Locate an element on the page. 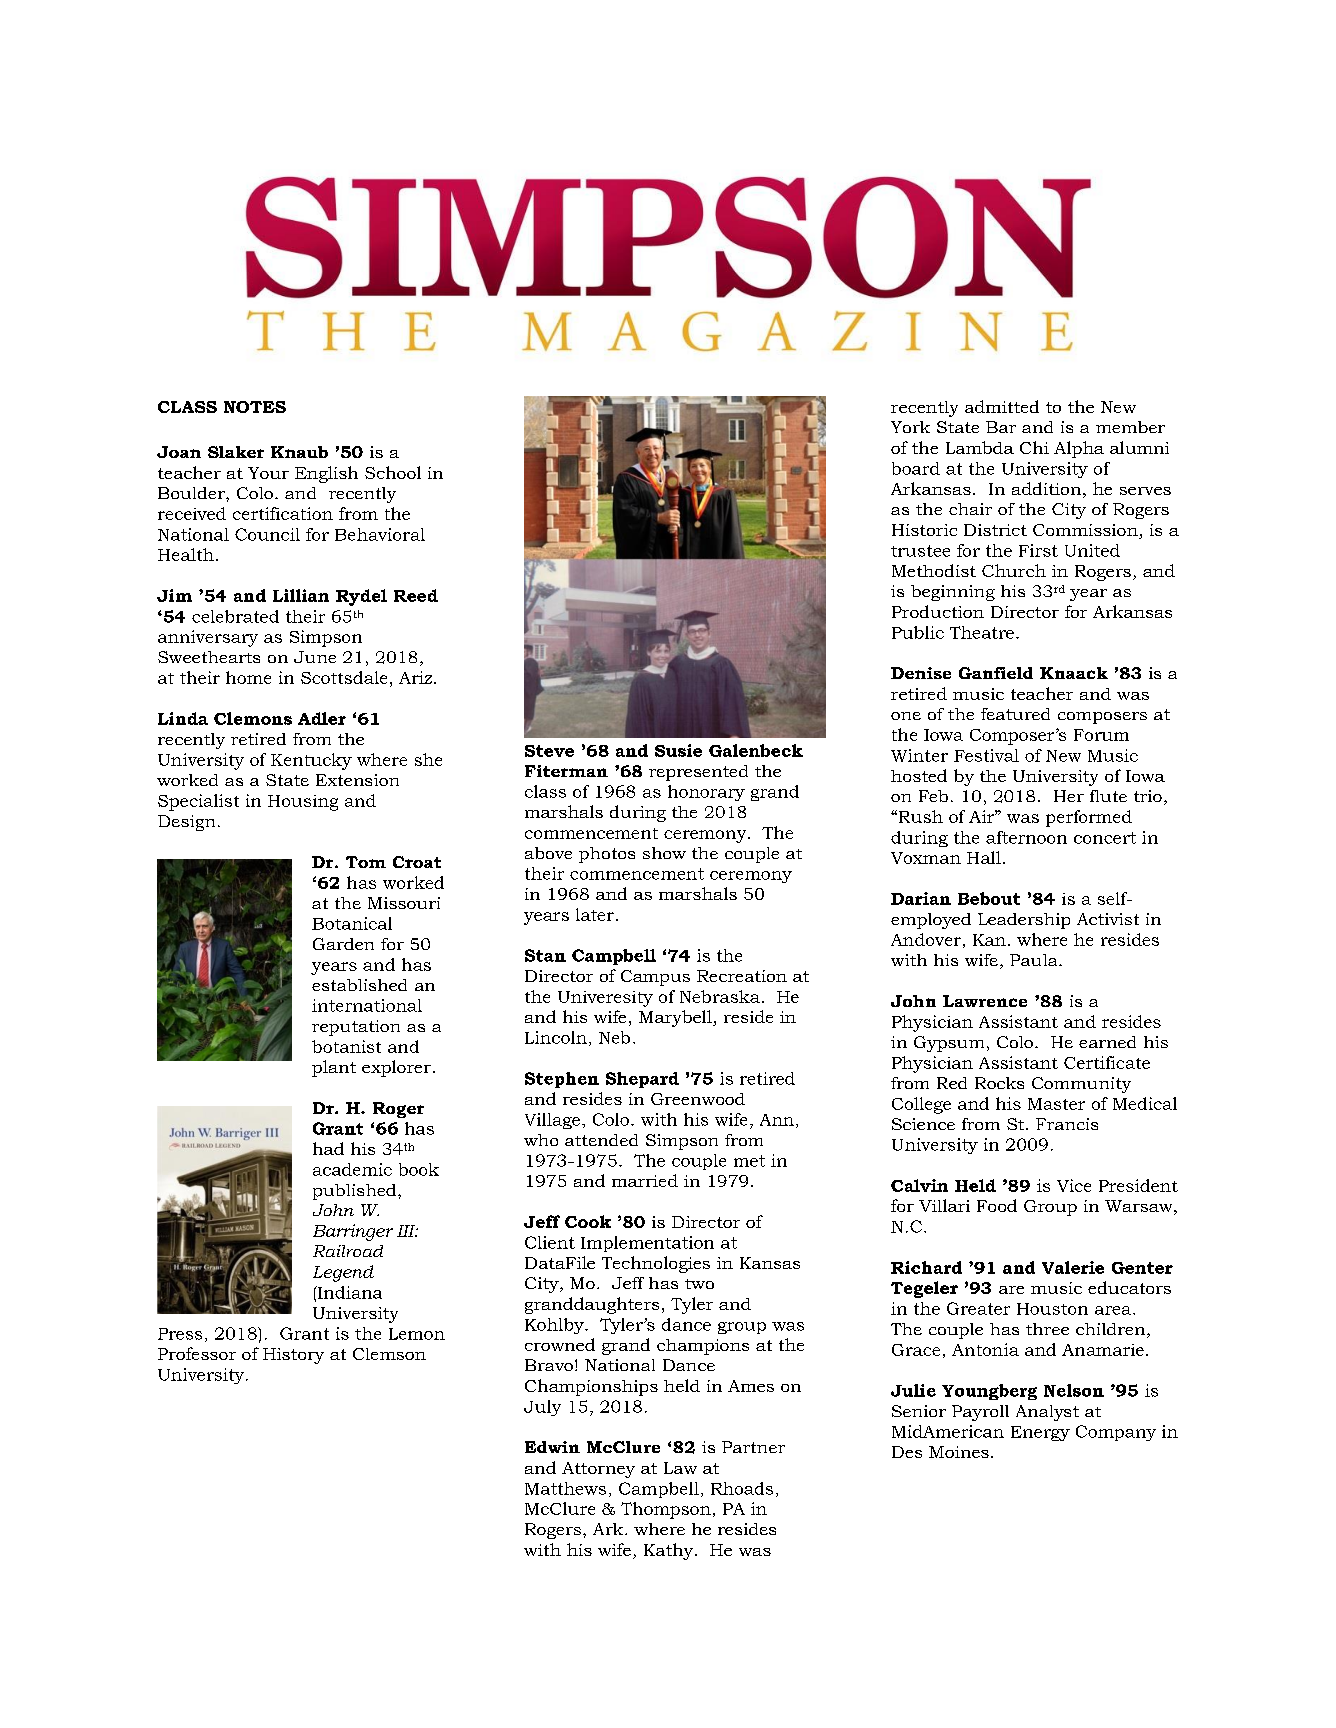  History is located at coordinates (293, 1356).
